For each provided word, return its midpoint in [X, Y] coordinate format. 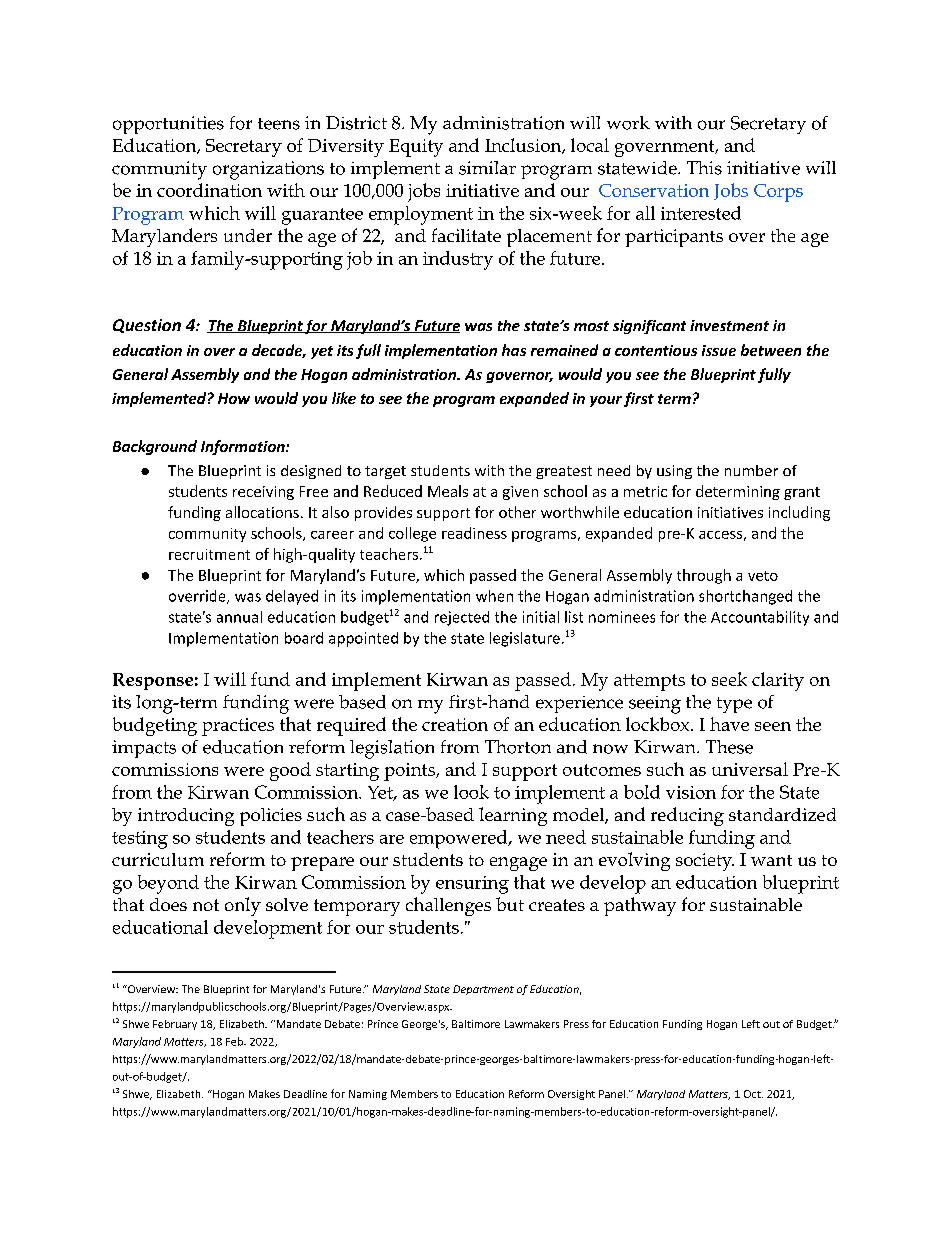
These [729, 747]
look [471, 792]
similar [487, 168]
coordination [209, 190]
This [704, 168]
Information [244, 447]
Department [483, 990]
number [751, 470]
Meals [448, 491]
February [175, 1025]
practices [238, 727]
